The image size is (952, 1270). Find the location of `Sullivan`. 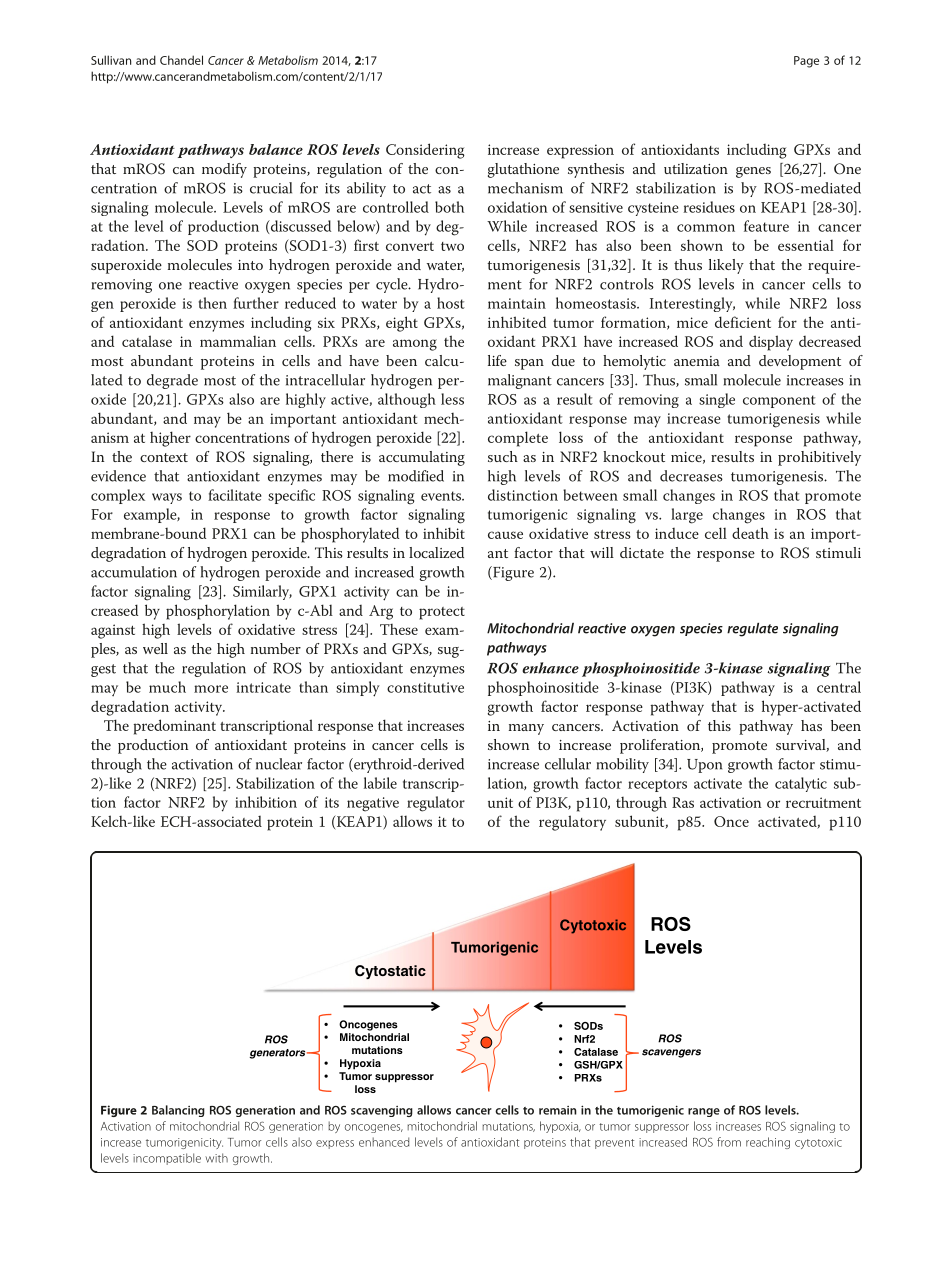

Sullivan is located at coordinates (111, 60).
